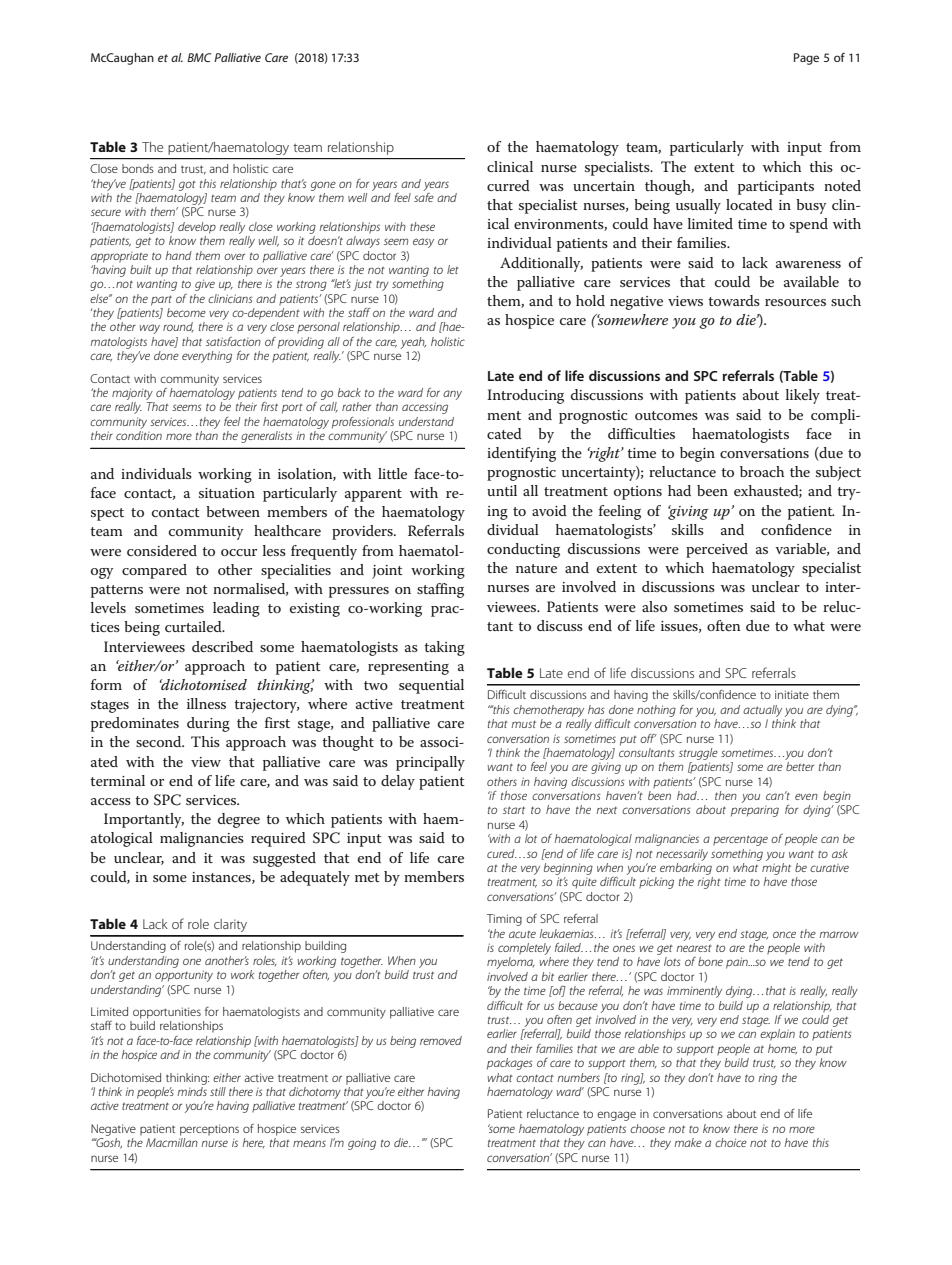 This image has height=1265, width=952. What do you see at coordinates (430, 763) in the image?
I see `principally` at bounding box center [430, 763].
